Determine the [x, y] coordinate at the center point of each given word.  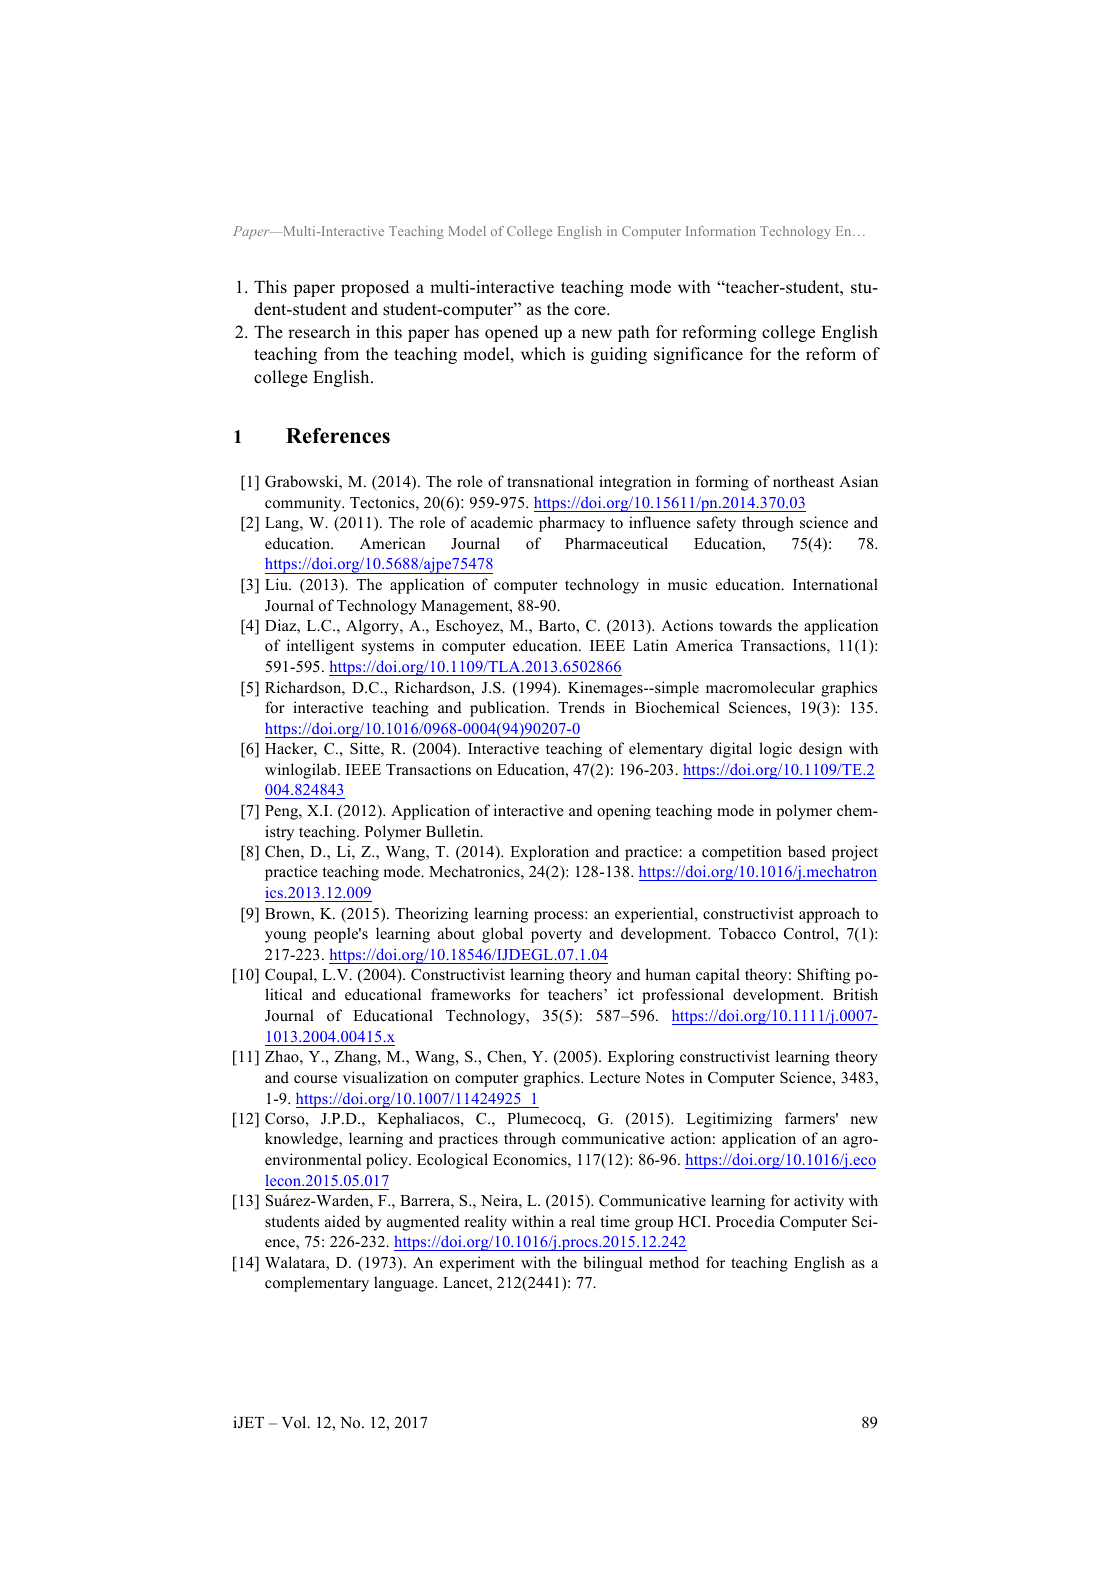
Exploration [549, 853]
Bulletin [454, 831]
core [591, 311]
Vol [295, 1422]
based [807, 851]
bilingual [612, 1264]
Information [721, 231]
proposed [375, 288]
